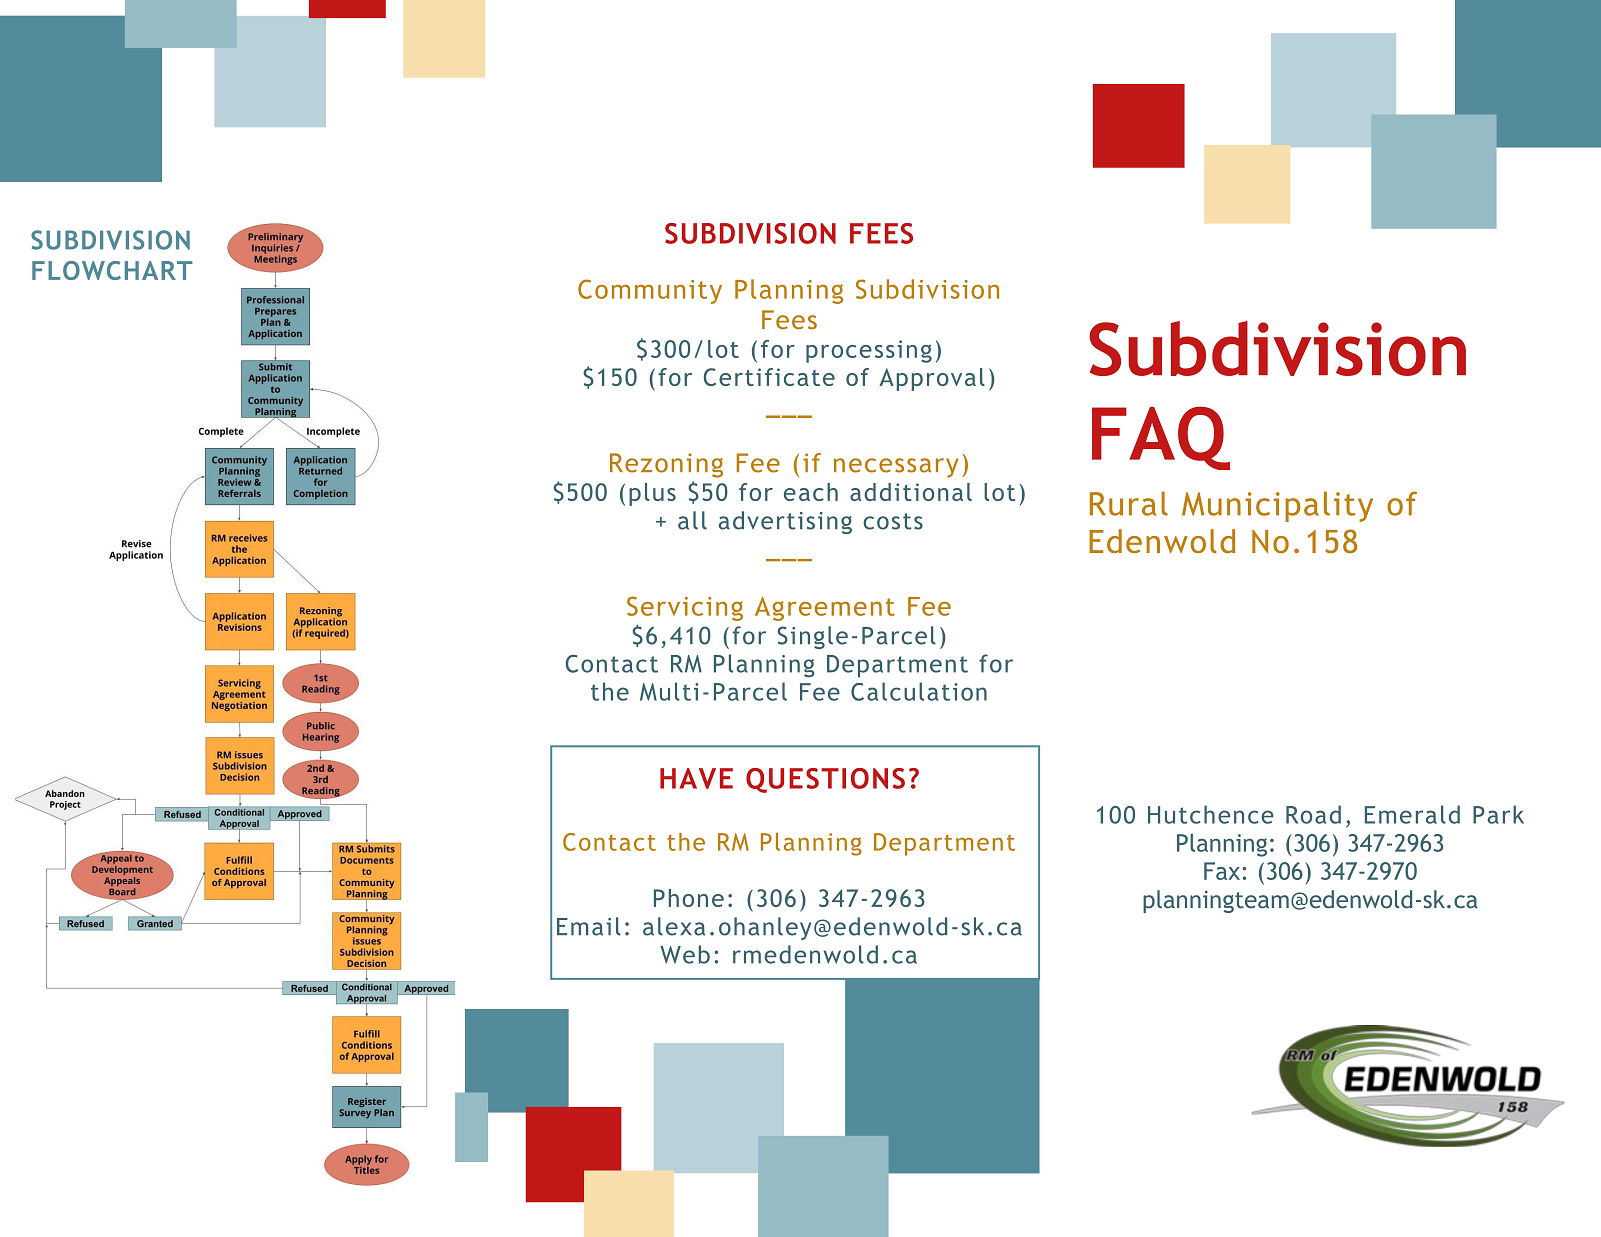 This screenshot has width=1601, height=1237. What do you see at coordinates (696, 778) in the screenshot?
I see `HAVE` at bounding box center [696, 778].
